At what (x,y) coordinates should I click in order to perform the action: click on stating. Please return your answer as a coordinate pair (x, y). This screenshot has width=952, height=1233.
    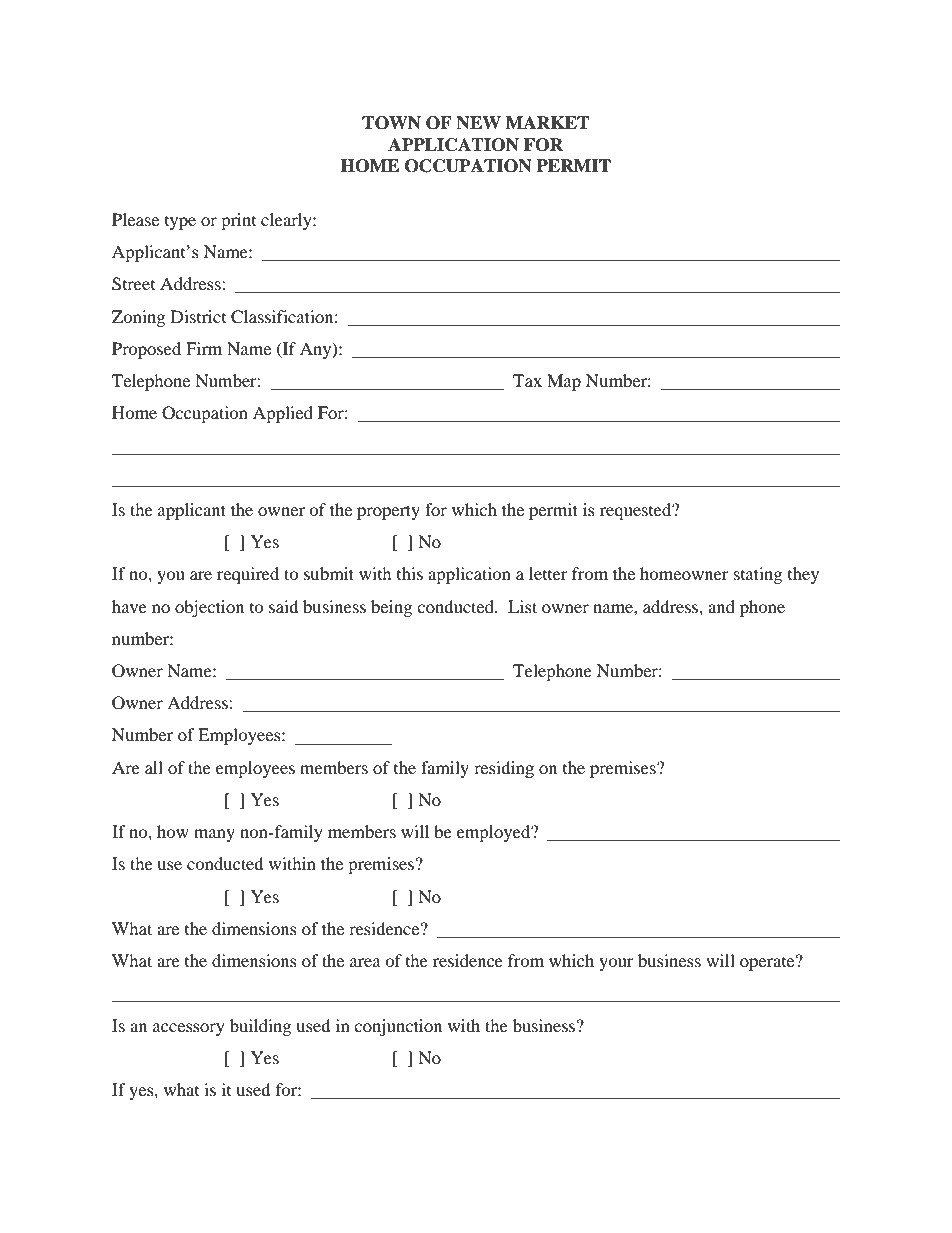
    Looking at the image, I should click on (758, 575).
